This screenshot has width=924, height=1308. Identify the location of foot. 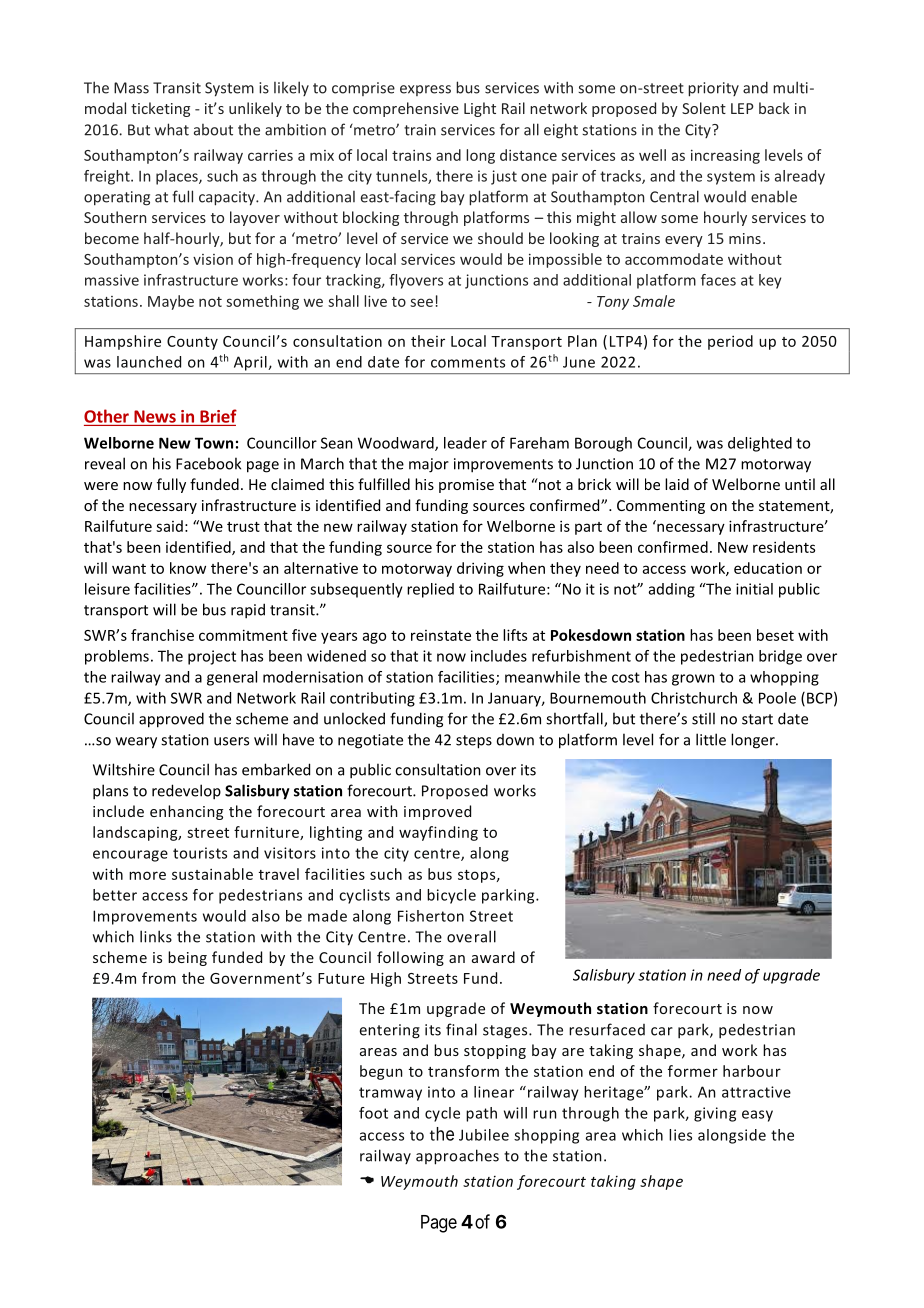
(373, 1113).
